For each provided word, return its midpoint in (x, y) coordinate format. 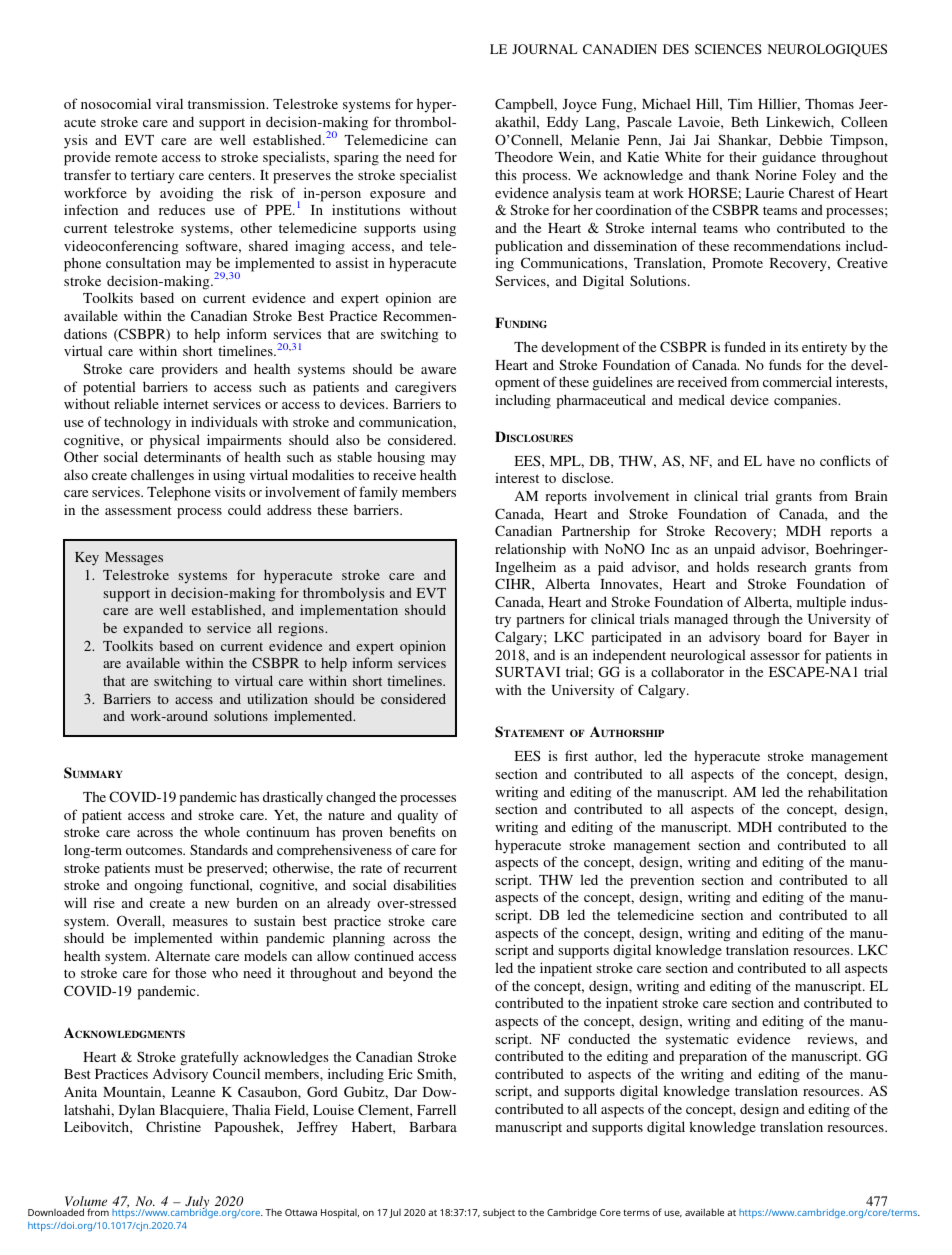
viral (169, 103)
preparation (713, 1058)
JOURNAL (544, 49)
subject (499, 1213)
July (197, 1204)
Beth (745, 121)
